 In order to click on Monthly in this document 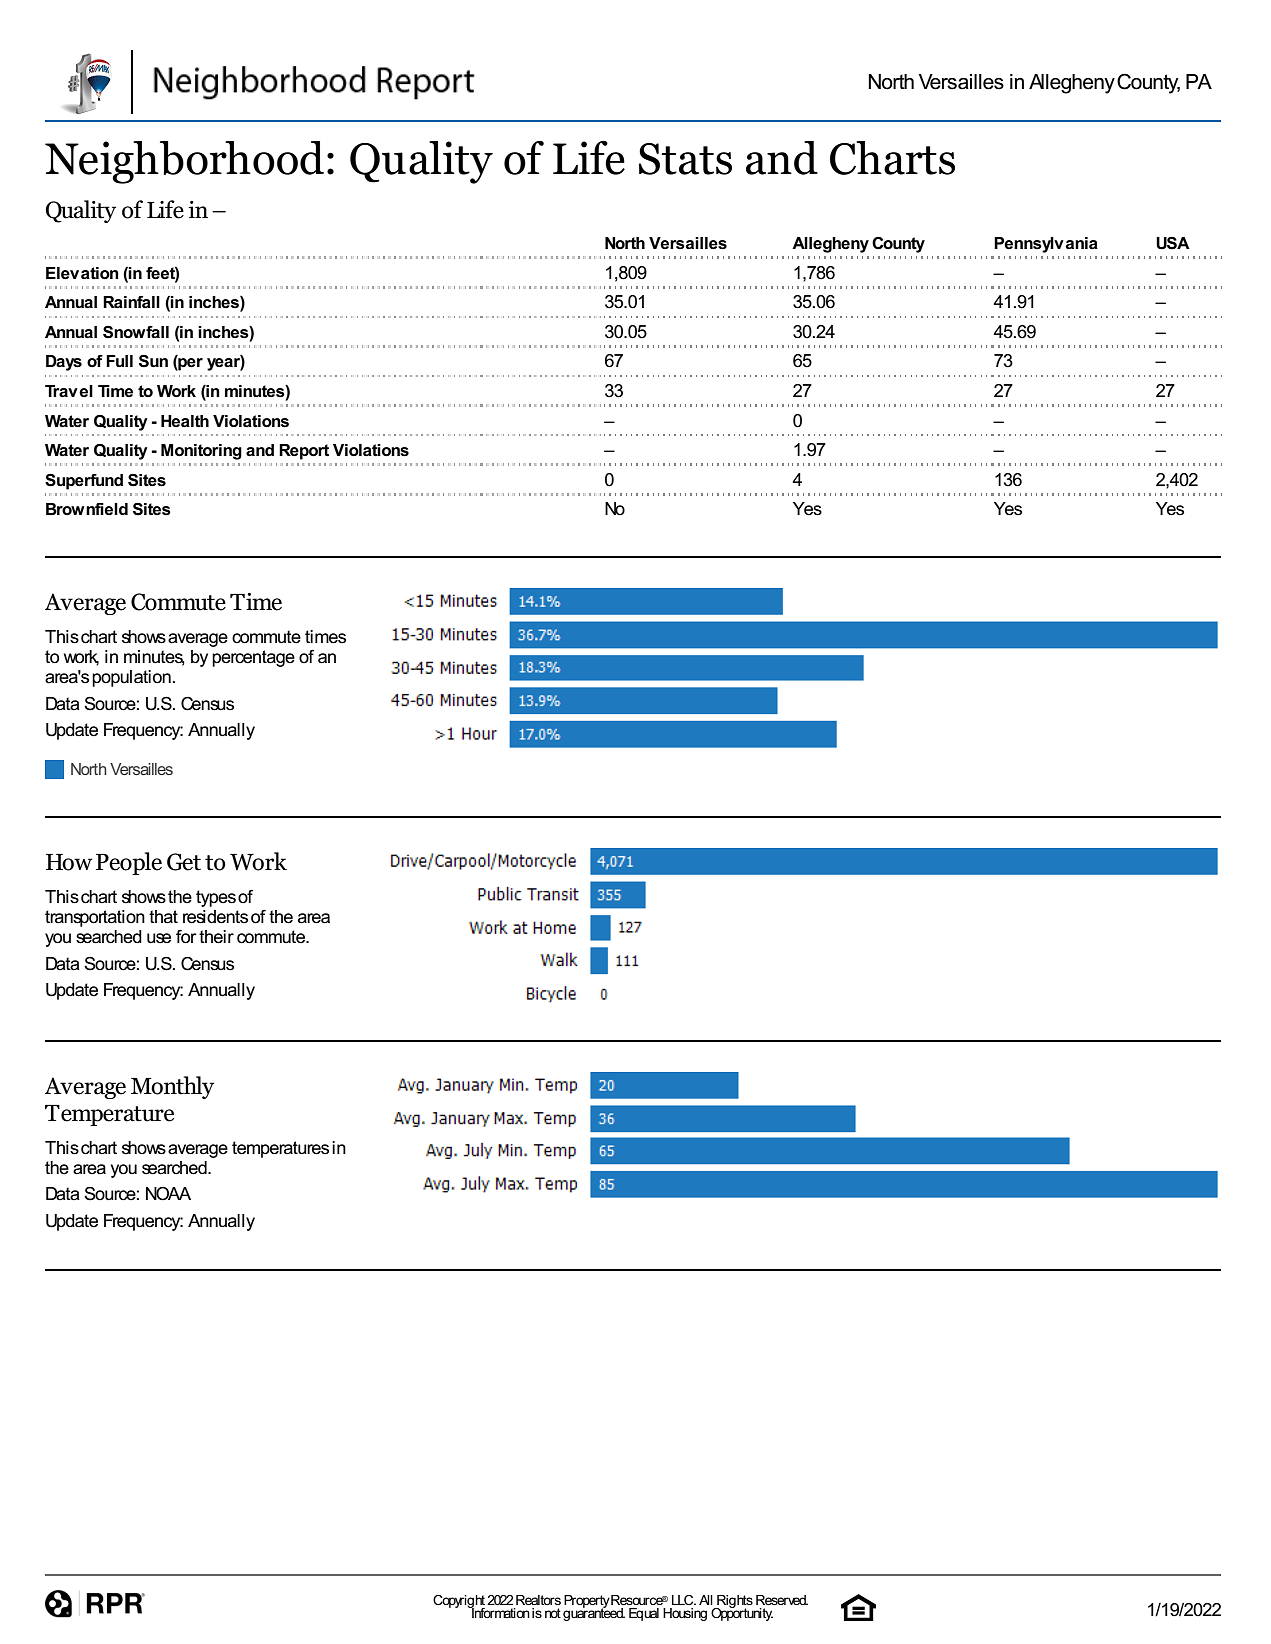, I will do `click(172, 1087)`.
